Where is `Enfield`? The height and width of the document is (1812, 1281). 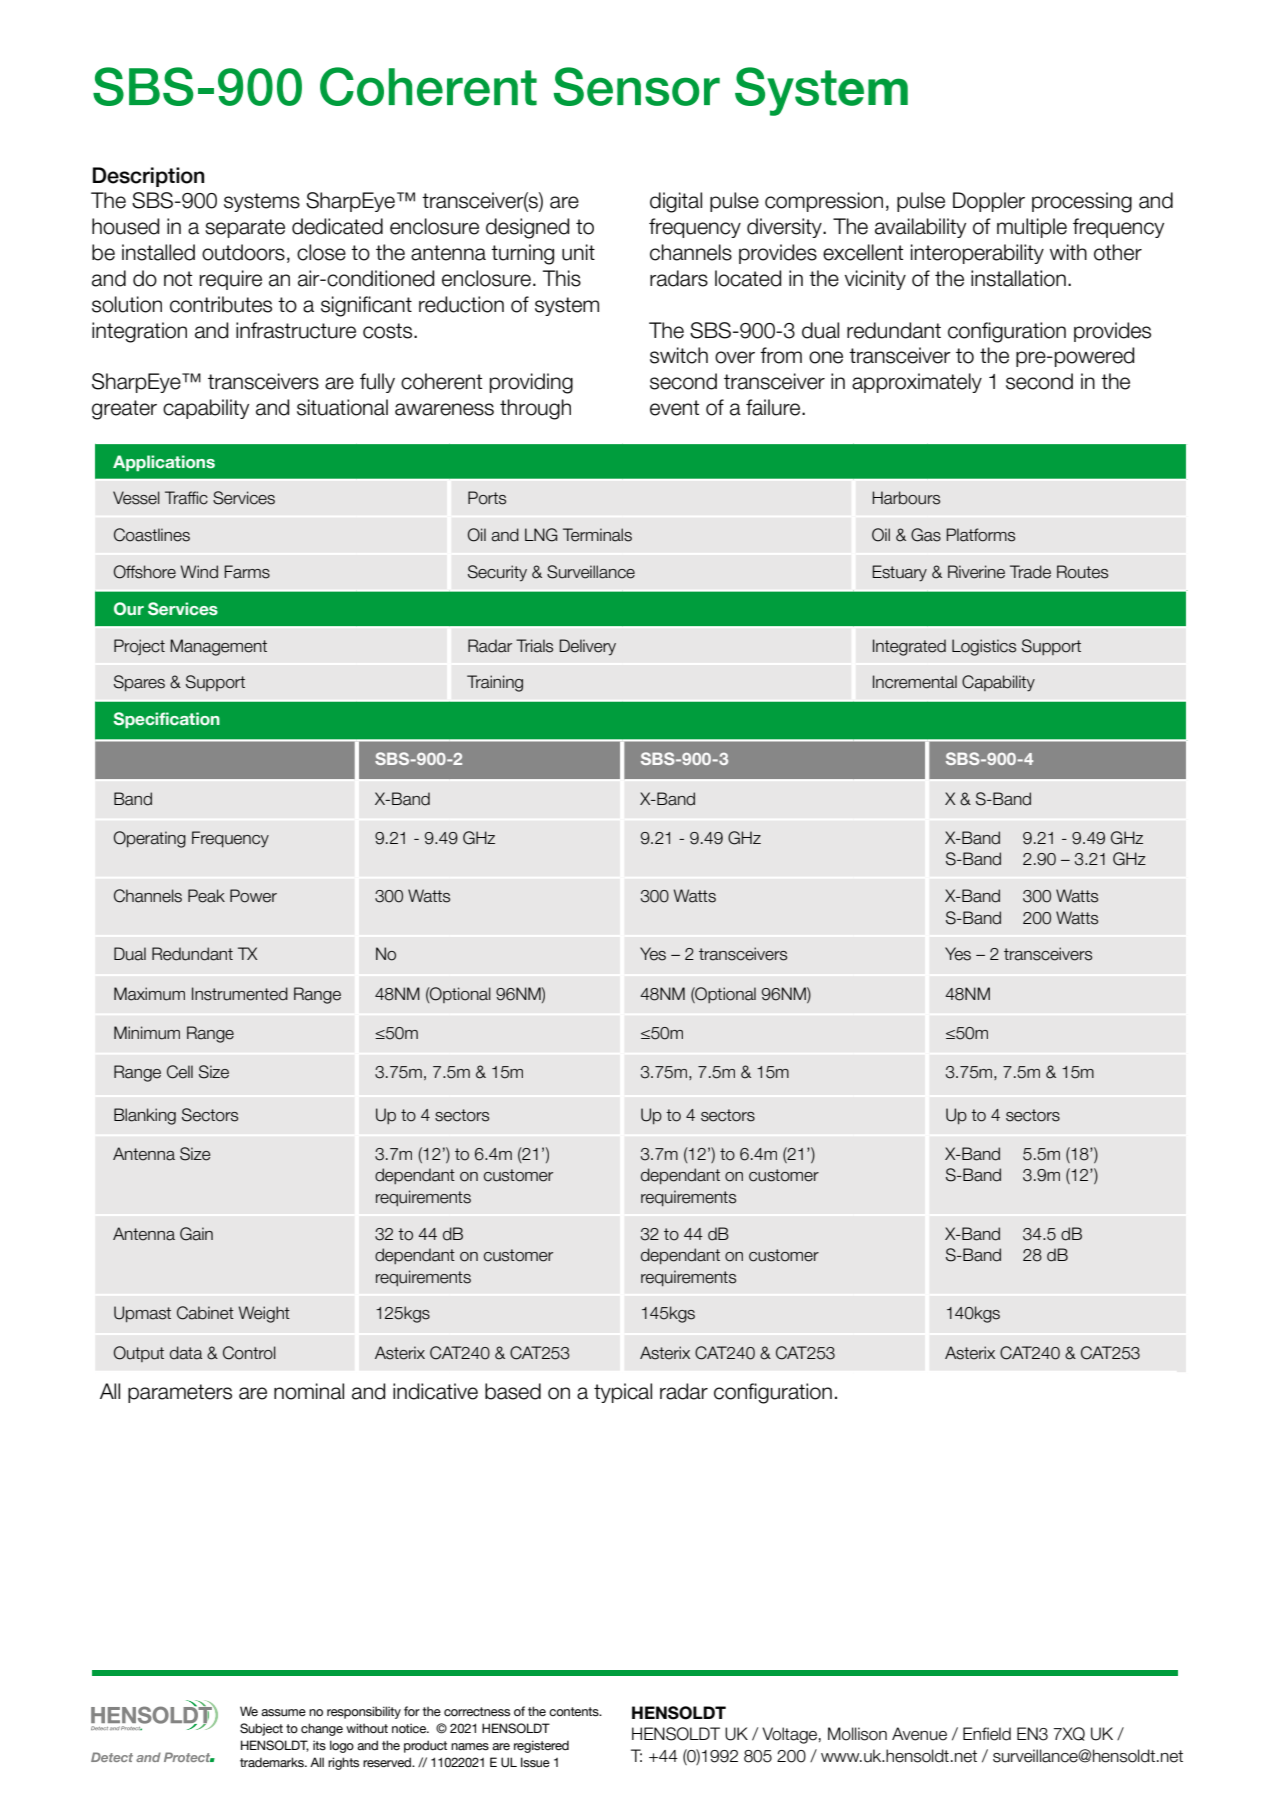
Enfield is located at coordinates (987, 1734).
